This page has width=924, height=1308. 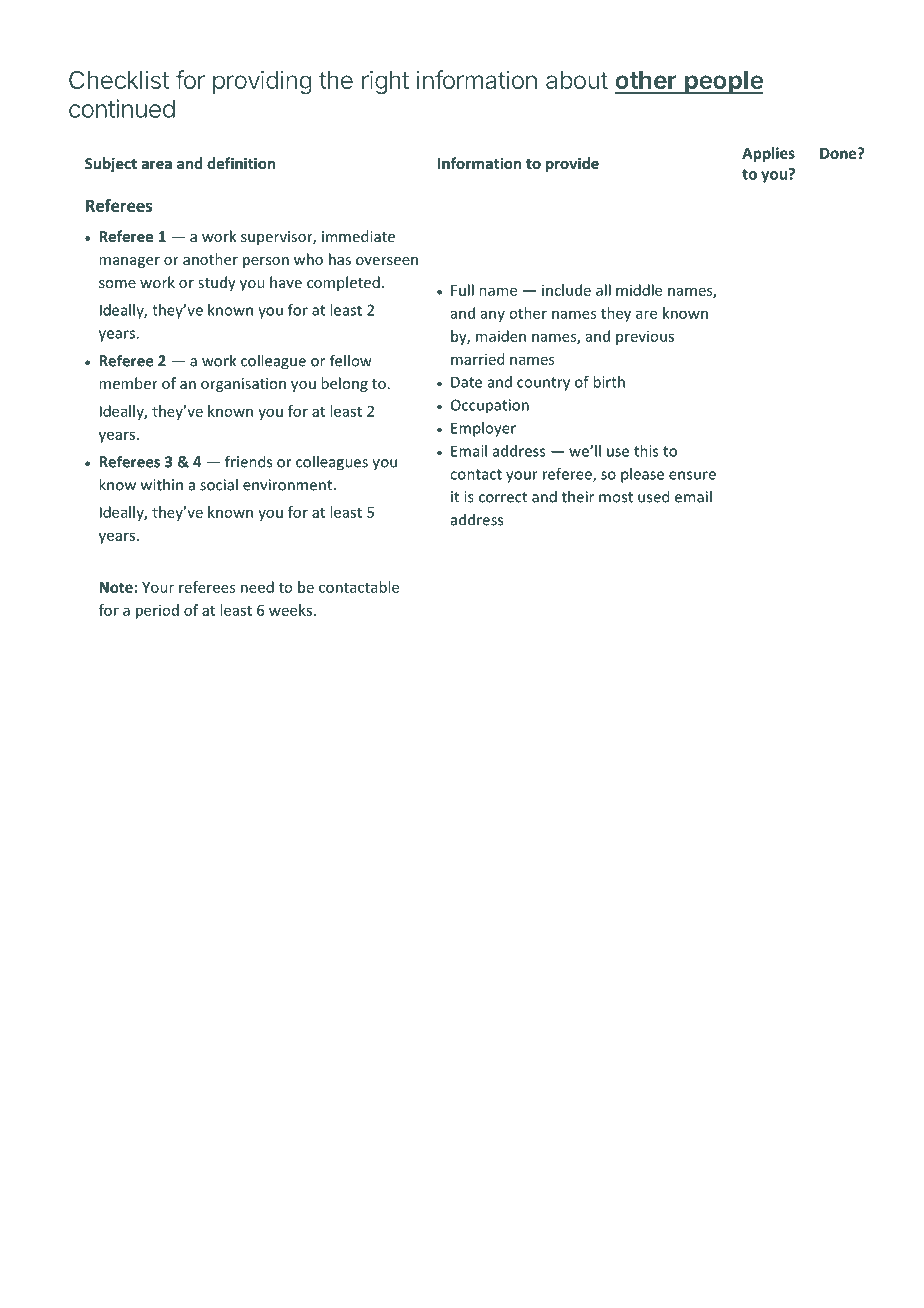 What do you see at coordinates (639, 290) in the page?
I see `middle` at bounding box center [639, 290].
